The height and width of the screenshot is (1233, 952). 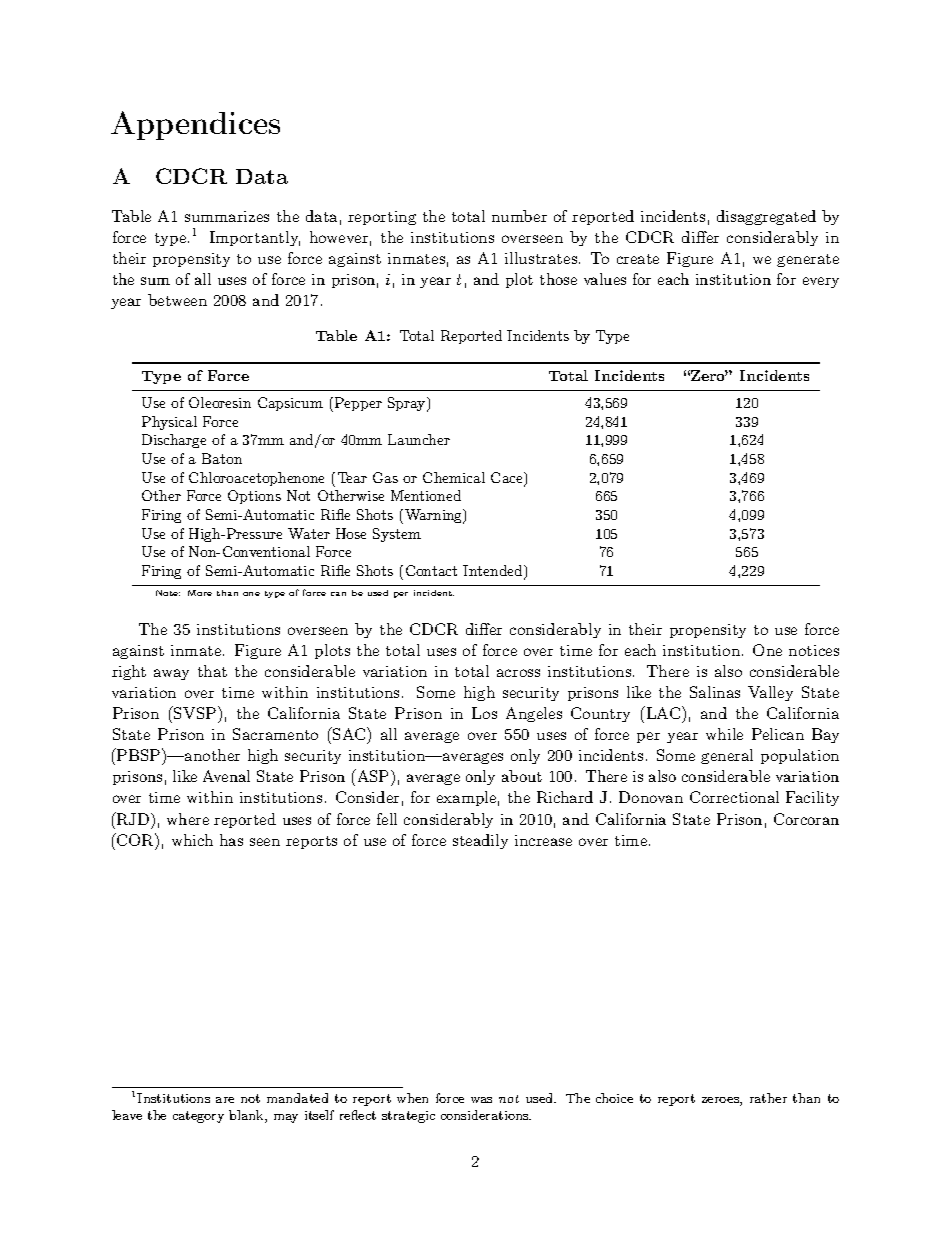 What do you see at coordinates (494, 572) in the screenshot?
I see `Intended` at bounding box center [494, 572].
